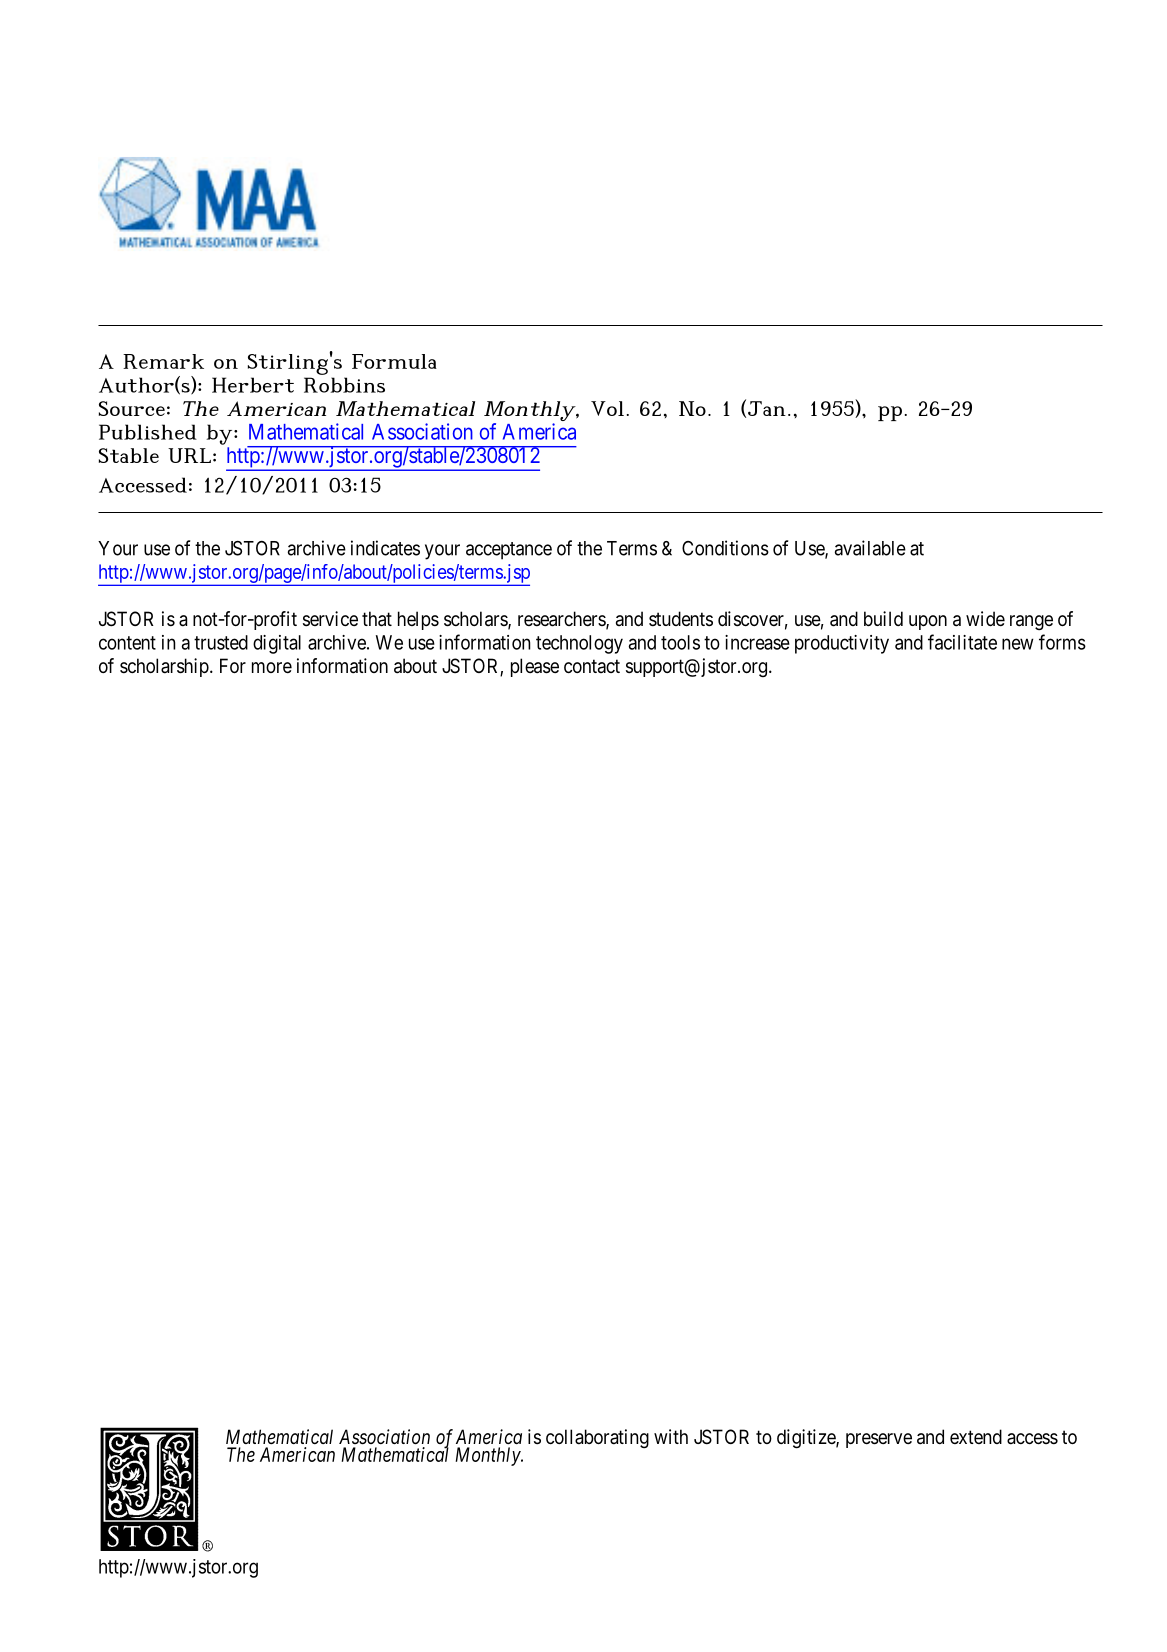 The width and height of the screenshot is (1167, 1652). I want to click on extend, so click(976, 1436).
